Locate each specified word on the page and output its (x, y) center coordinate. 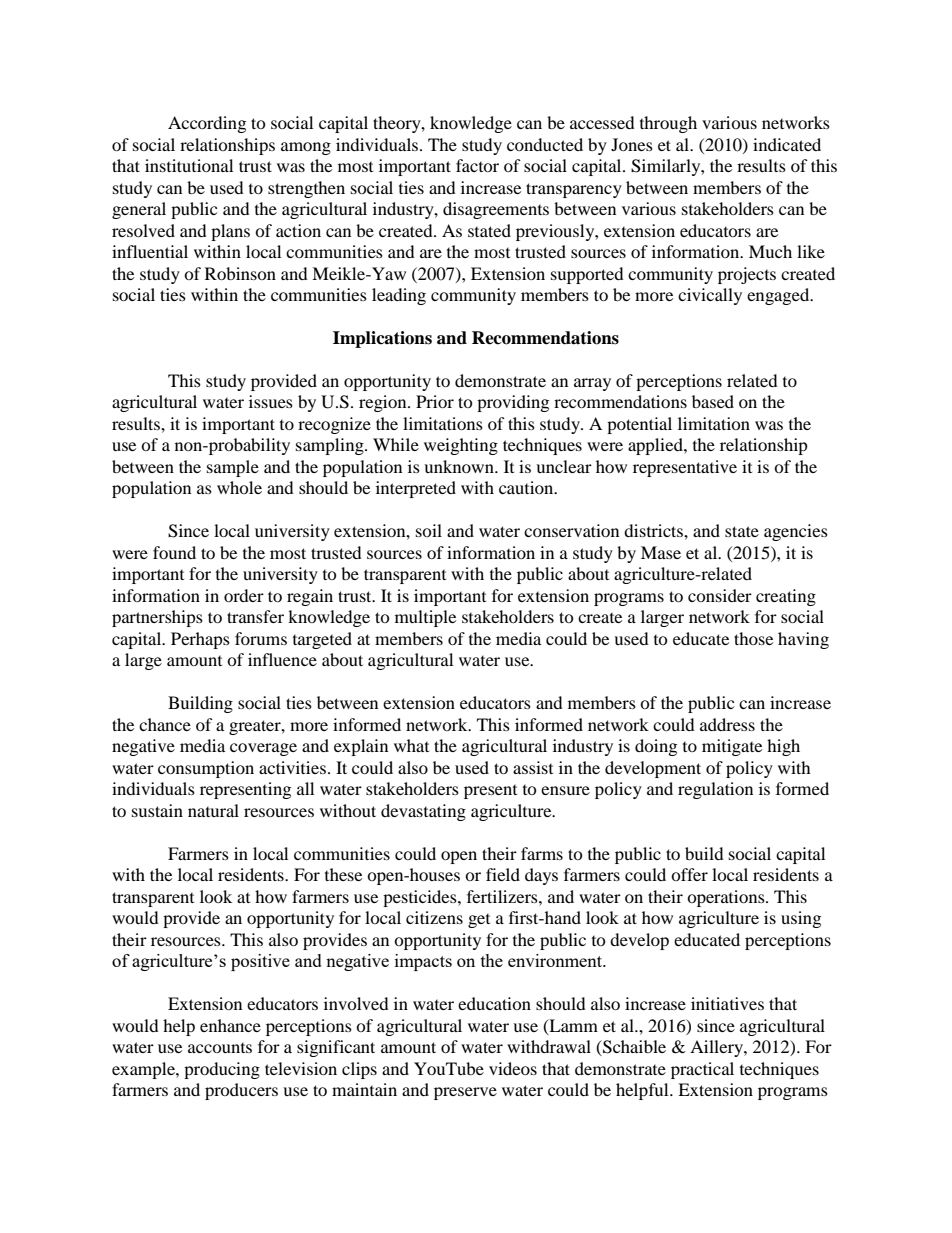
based (713, 401)
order (244, 595)
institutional (189, 165)
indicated (787, 144)
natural (213, 810)
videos (513, 1068)
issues (271, 401)
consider (720, 595)
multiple (425, 618)
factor (477, 165)
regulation (715, 790)
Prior (435, 401)
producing (222, 1070)
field (503, 874)
